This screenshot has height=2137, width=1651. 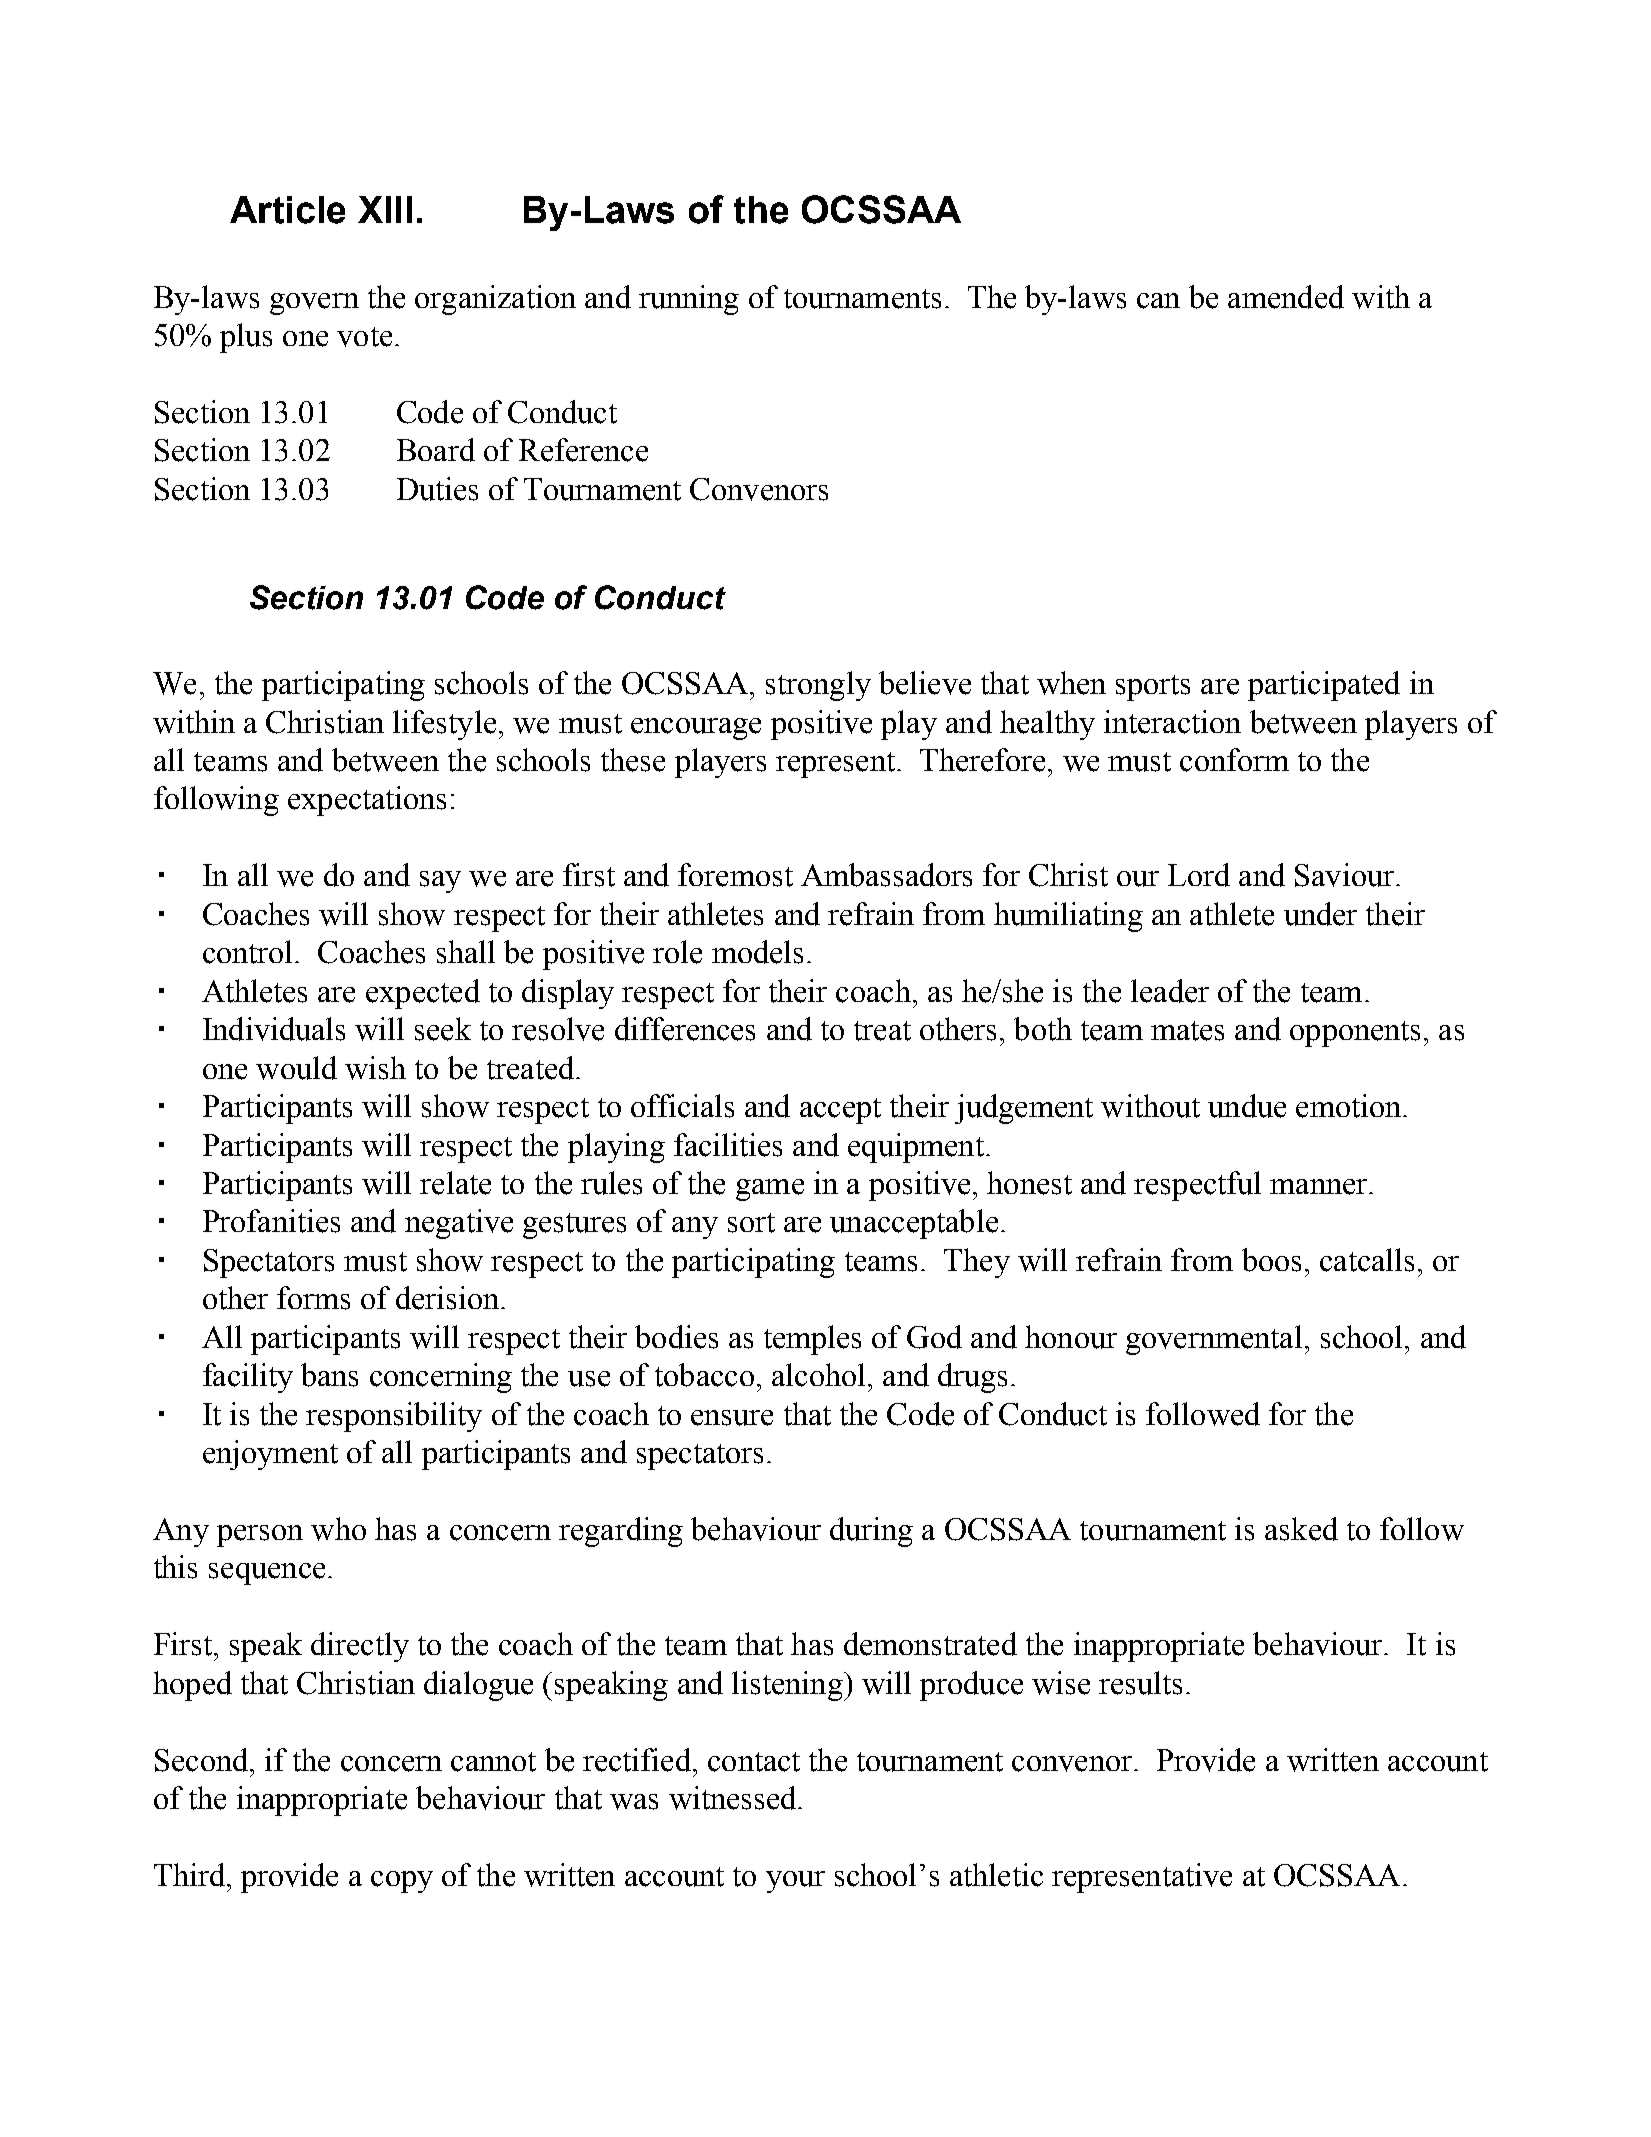 What do you see at coordinates (1140, 1683) in the screenshot?
I see `results` at bounding box center [1140, 1683].
